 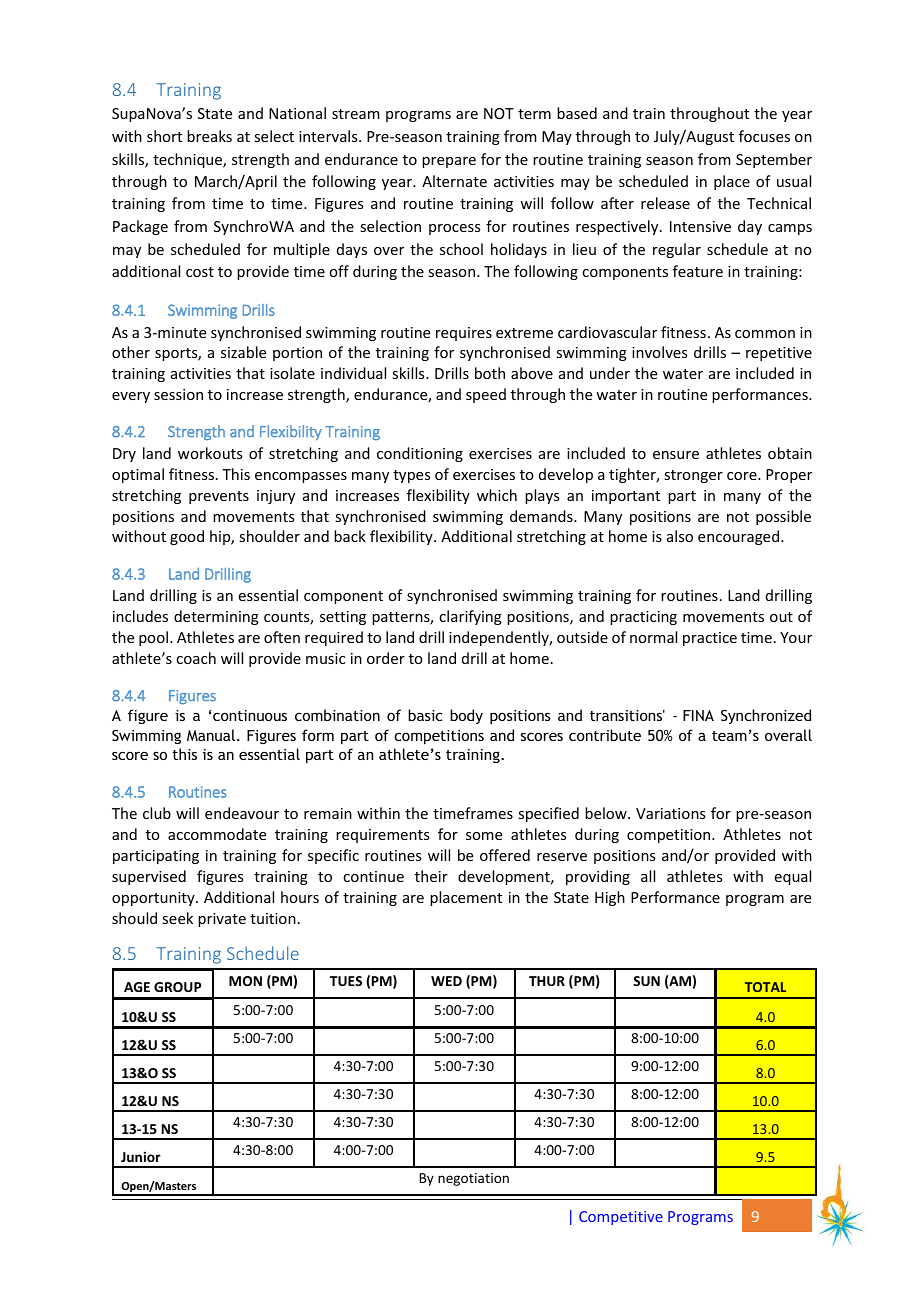 I want to click on negotiation, so click(x=473, y=1179).
